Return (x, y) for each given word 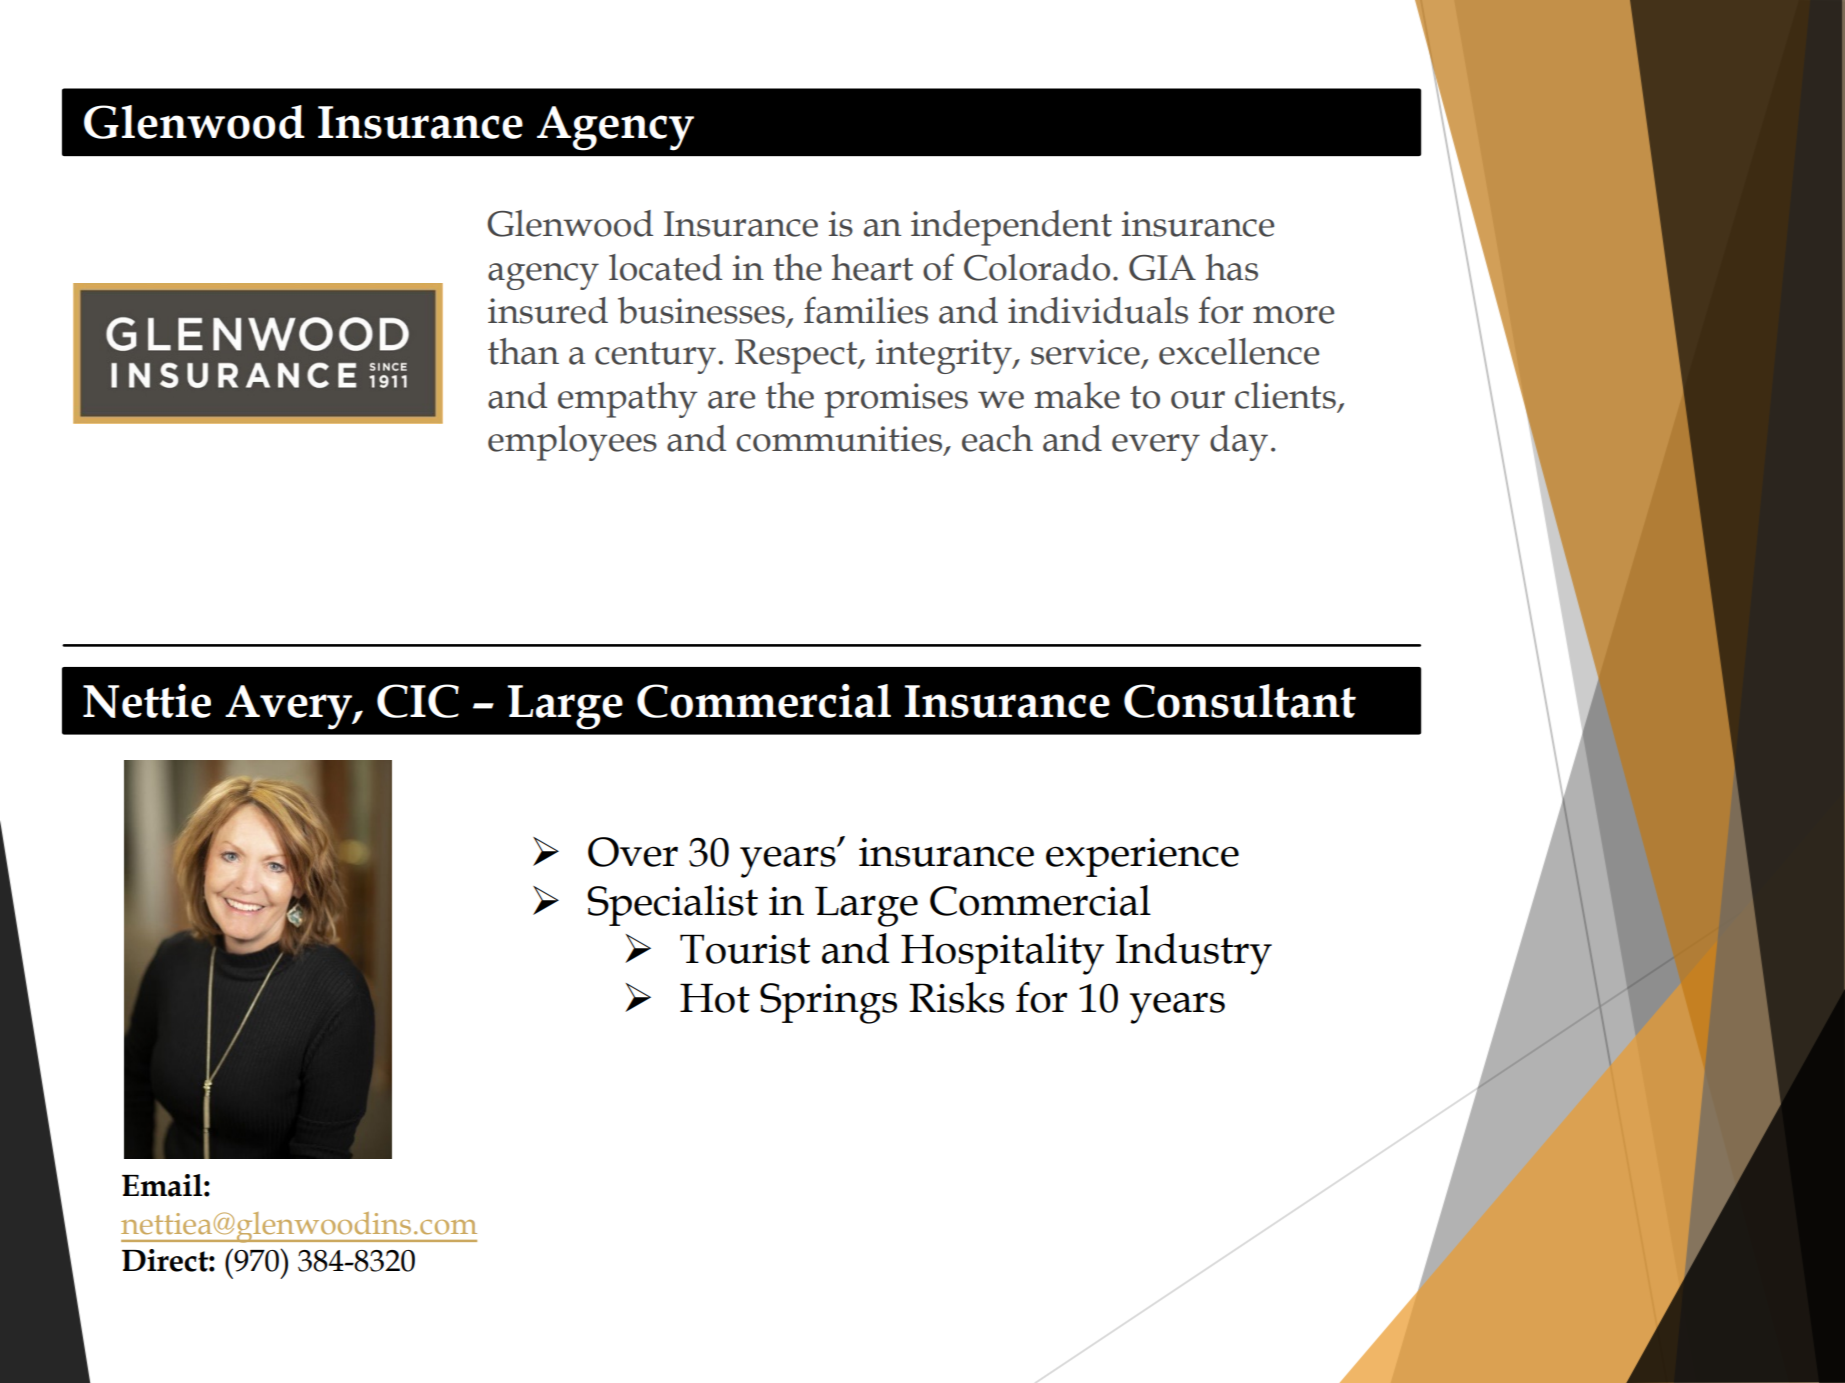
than (523, 351)
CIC (418, 701)
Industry (1194, 954)
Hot (715, 998)
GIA (1162, 268)
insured (548, 310)
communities (839, 439)
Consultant (1240, 701)
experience (1142, 857)
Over (633, 852)
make (1077, 395)
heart (872, 267)
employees (572, 443)
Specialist (672, 905)
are (731, 400)
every (1156, 447)
